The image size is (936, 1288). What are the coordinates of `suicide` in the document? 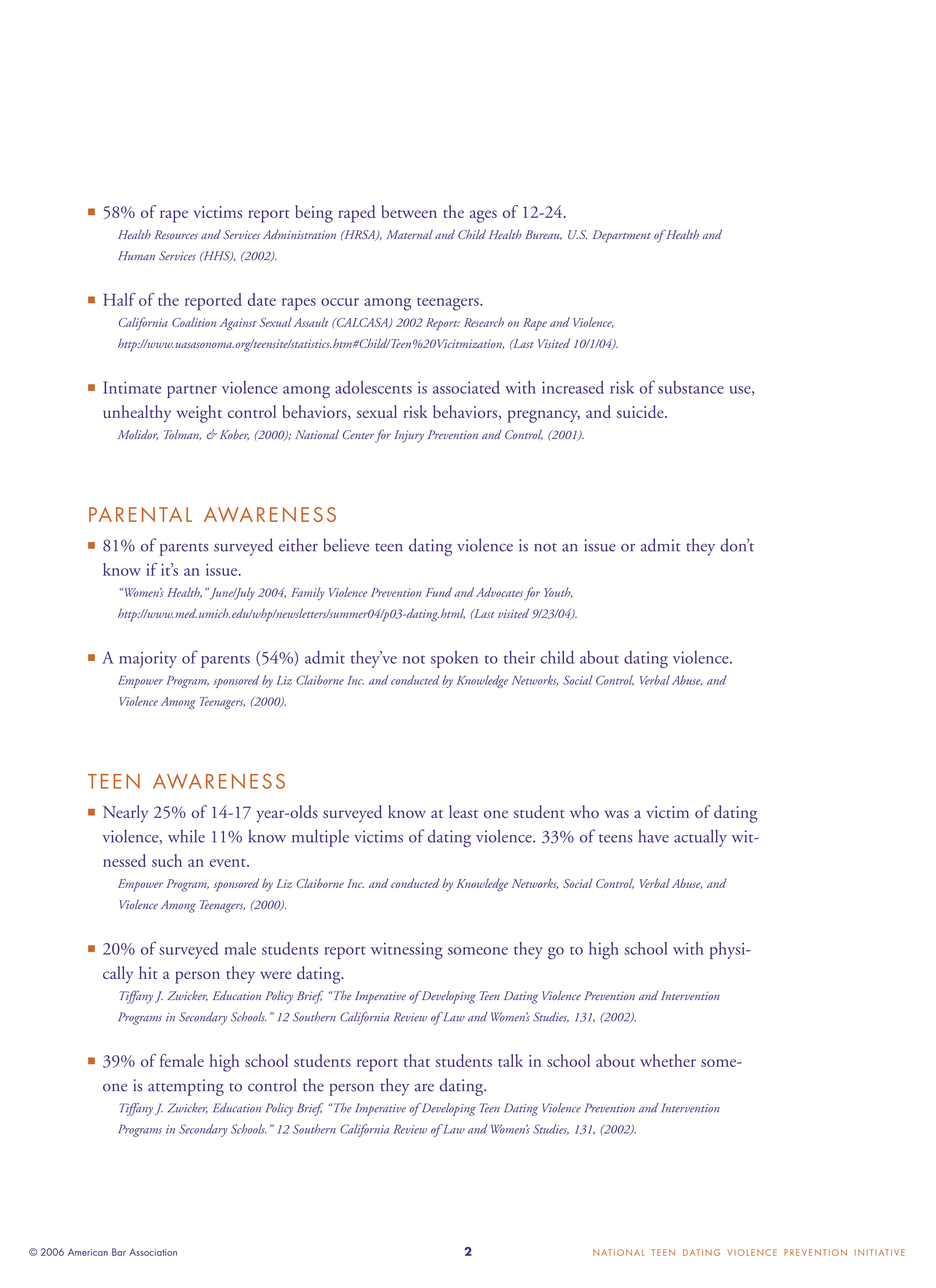 It's located at (641, 411).
